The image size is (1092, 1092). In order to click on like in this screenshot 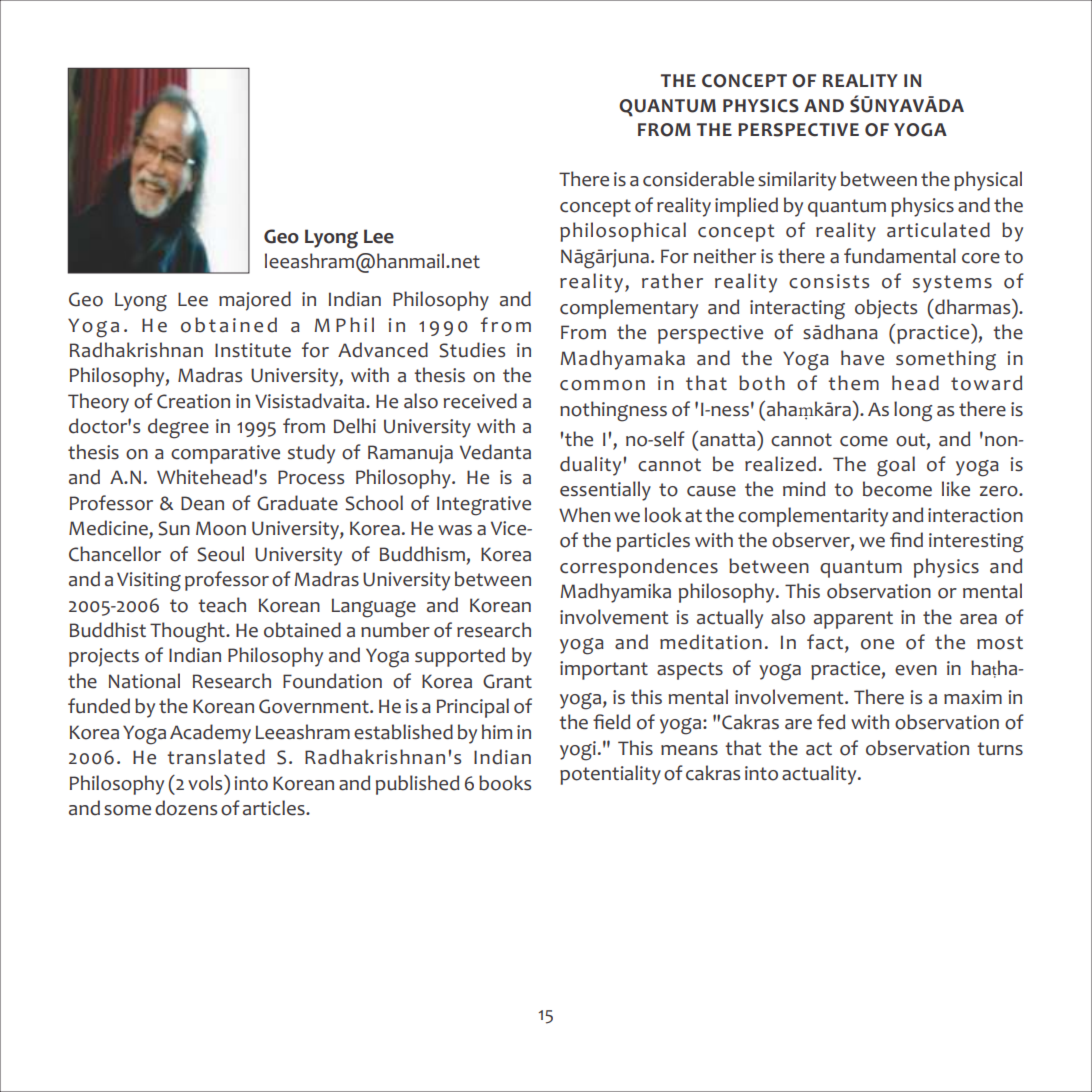, I will do `click(956, 489)`.
